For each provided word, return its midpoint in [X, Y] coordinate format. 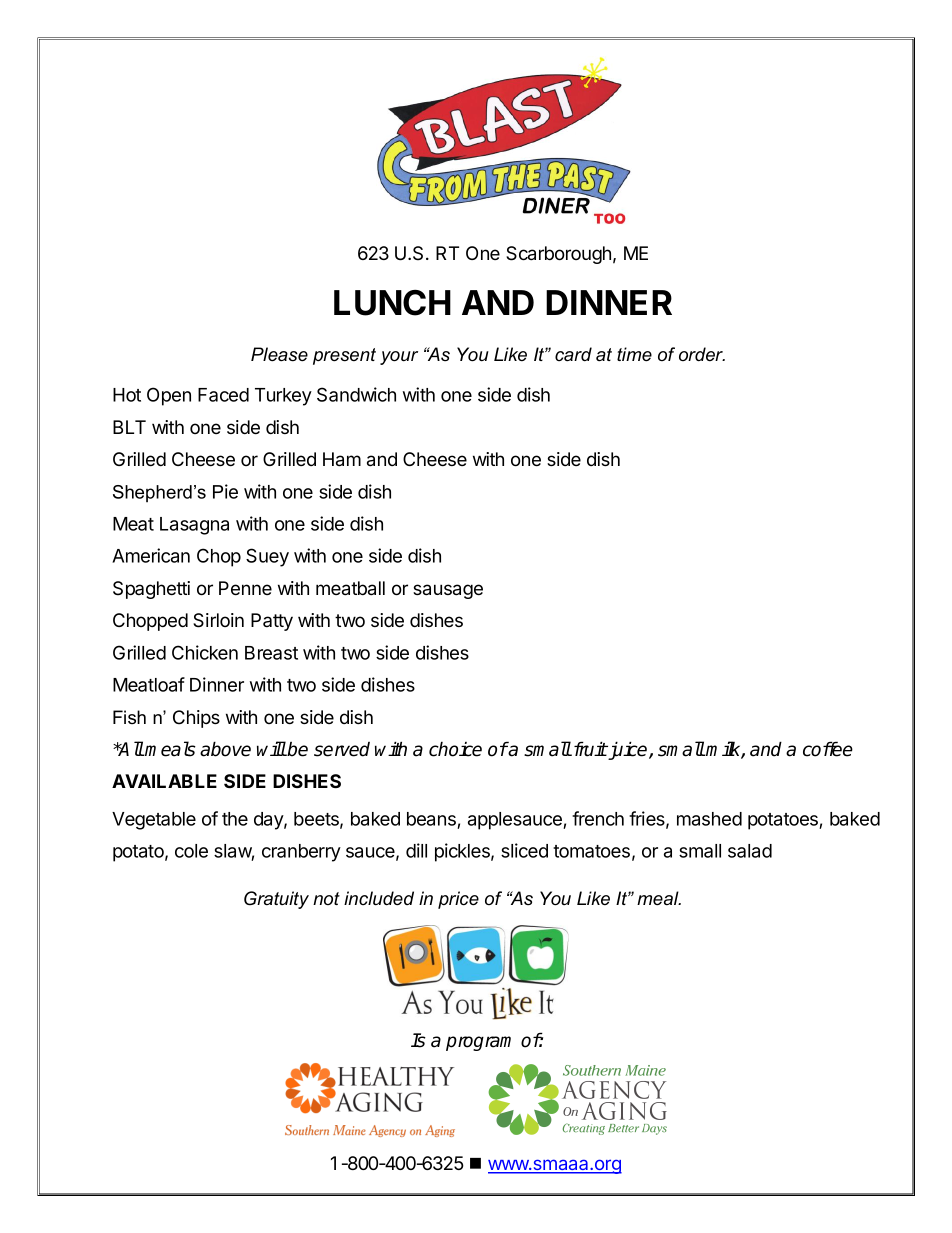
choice [455, 749]
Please [279, 354]
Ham [342, 459]
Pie [225, 491]
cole [191, 851]
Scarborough [558, 255]
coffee [828, 749]
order [702, 354]
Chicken [205, 652]
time [634, 354]
